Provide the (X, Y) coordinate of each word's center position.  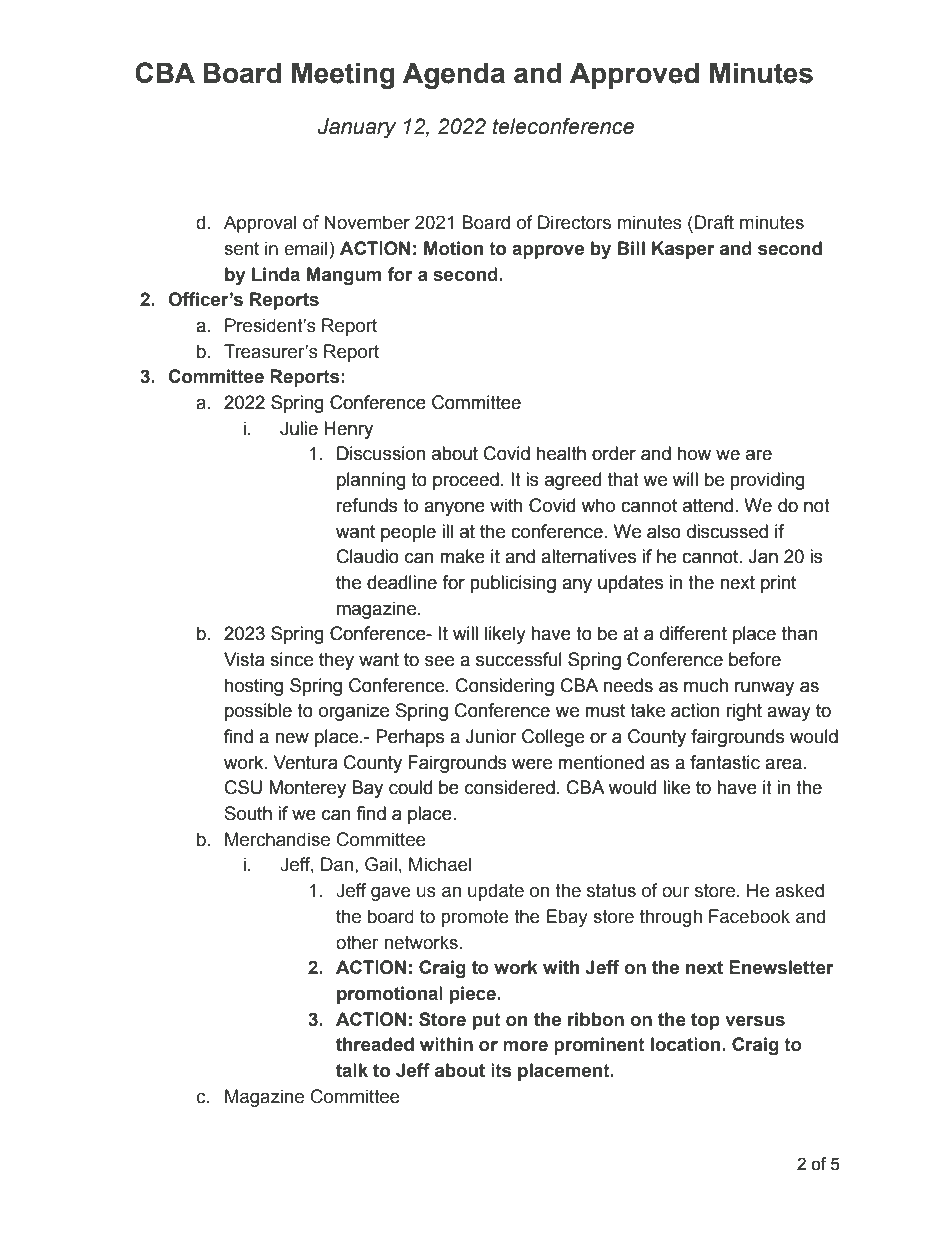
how (694, 453)
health (561, 453)
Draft (714, 222)
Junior (491, 736)
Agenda (454, 76)
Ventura (306, 762)
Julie (299, 428)
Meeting (343, 76)
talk (352, 1070)
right (744, 712)
